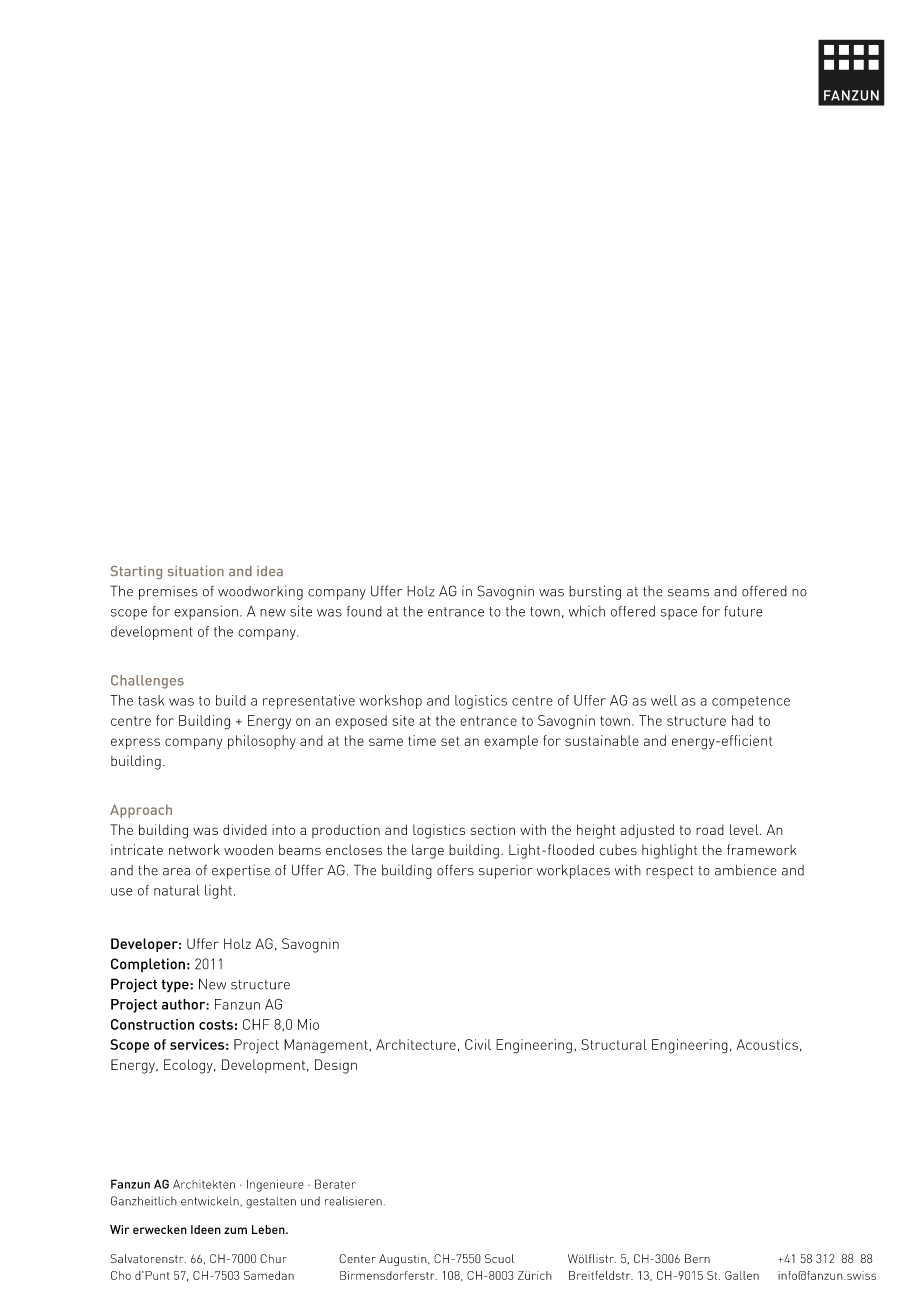 The image size is (924, 1308). What do you see at coordinates (416, 1044) in the screenshot?
I see `Architecture` at bounding box center [416, 1044].
